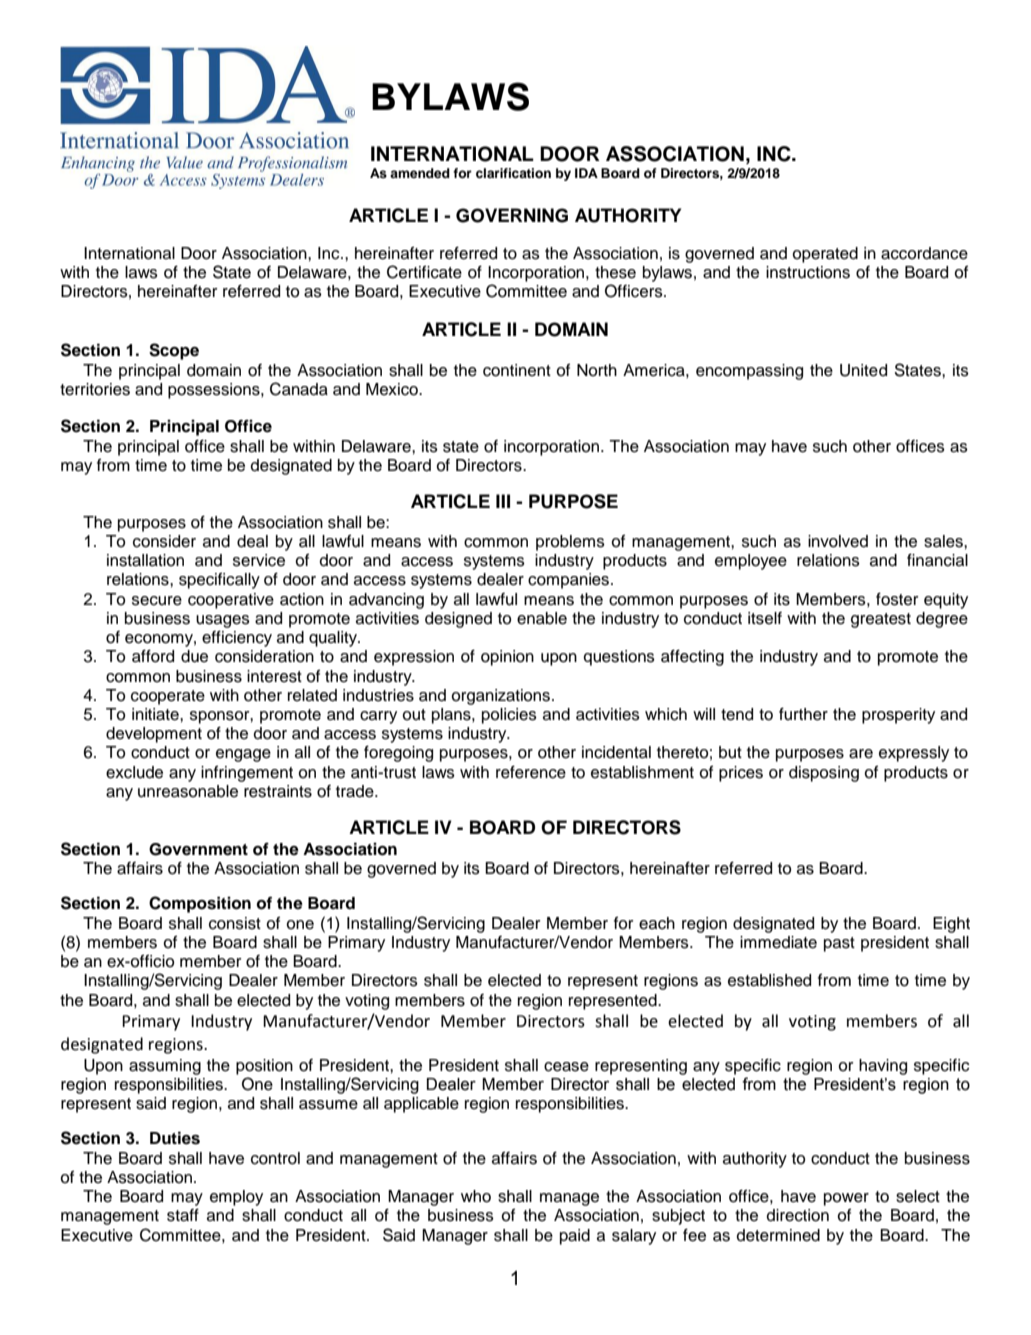 This screenshot has height=1335, width=1031. What do you see at coordinates (145, 560) in the screenshot?
I see `installation` at bounding box center [145, 560].
